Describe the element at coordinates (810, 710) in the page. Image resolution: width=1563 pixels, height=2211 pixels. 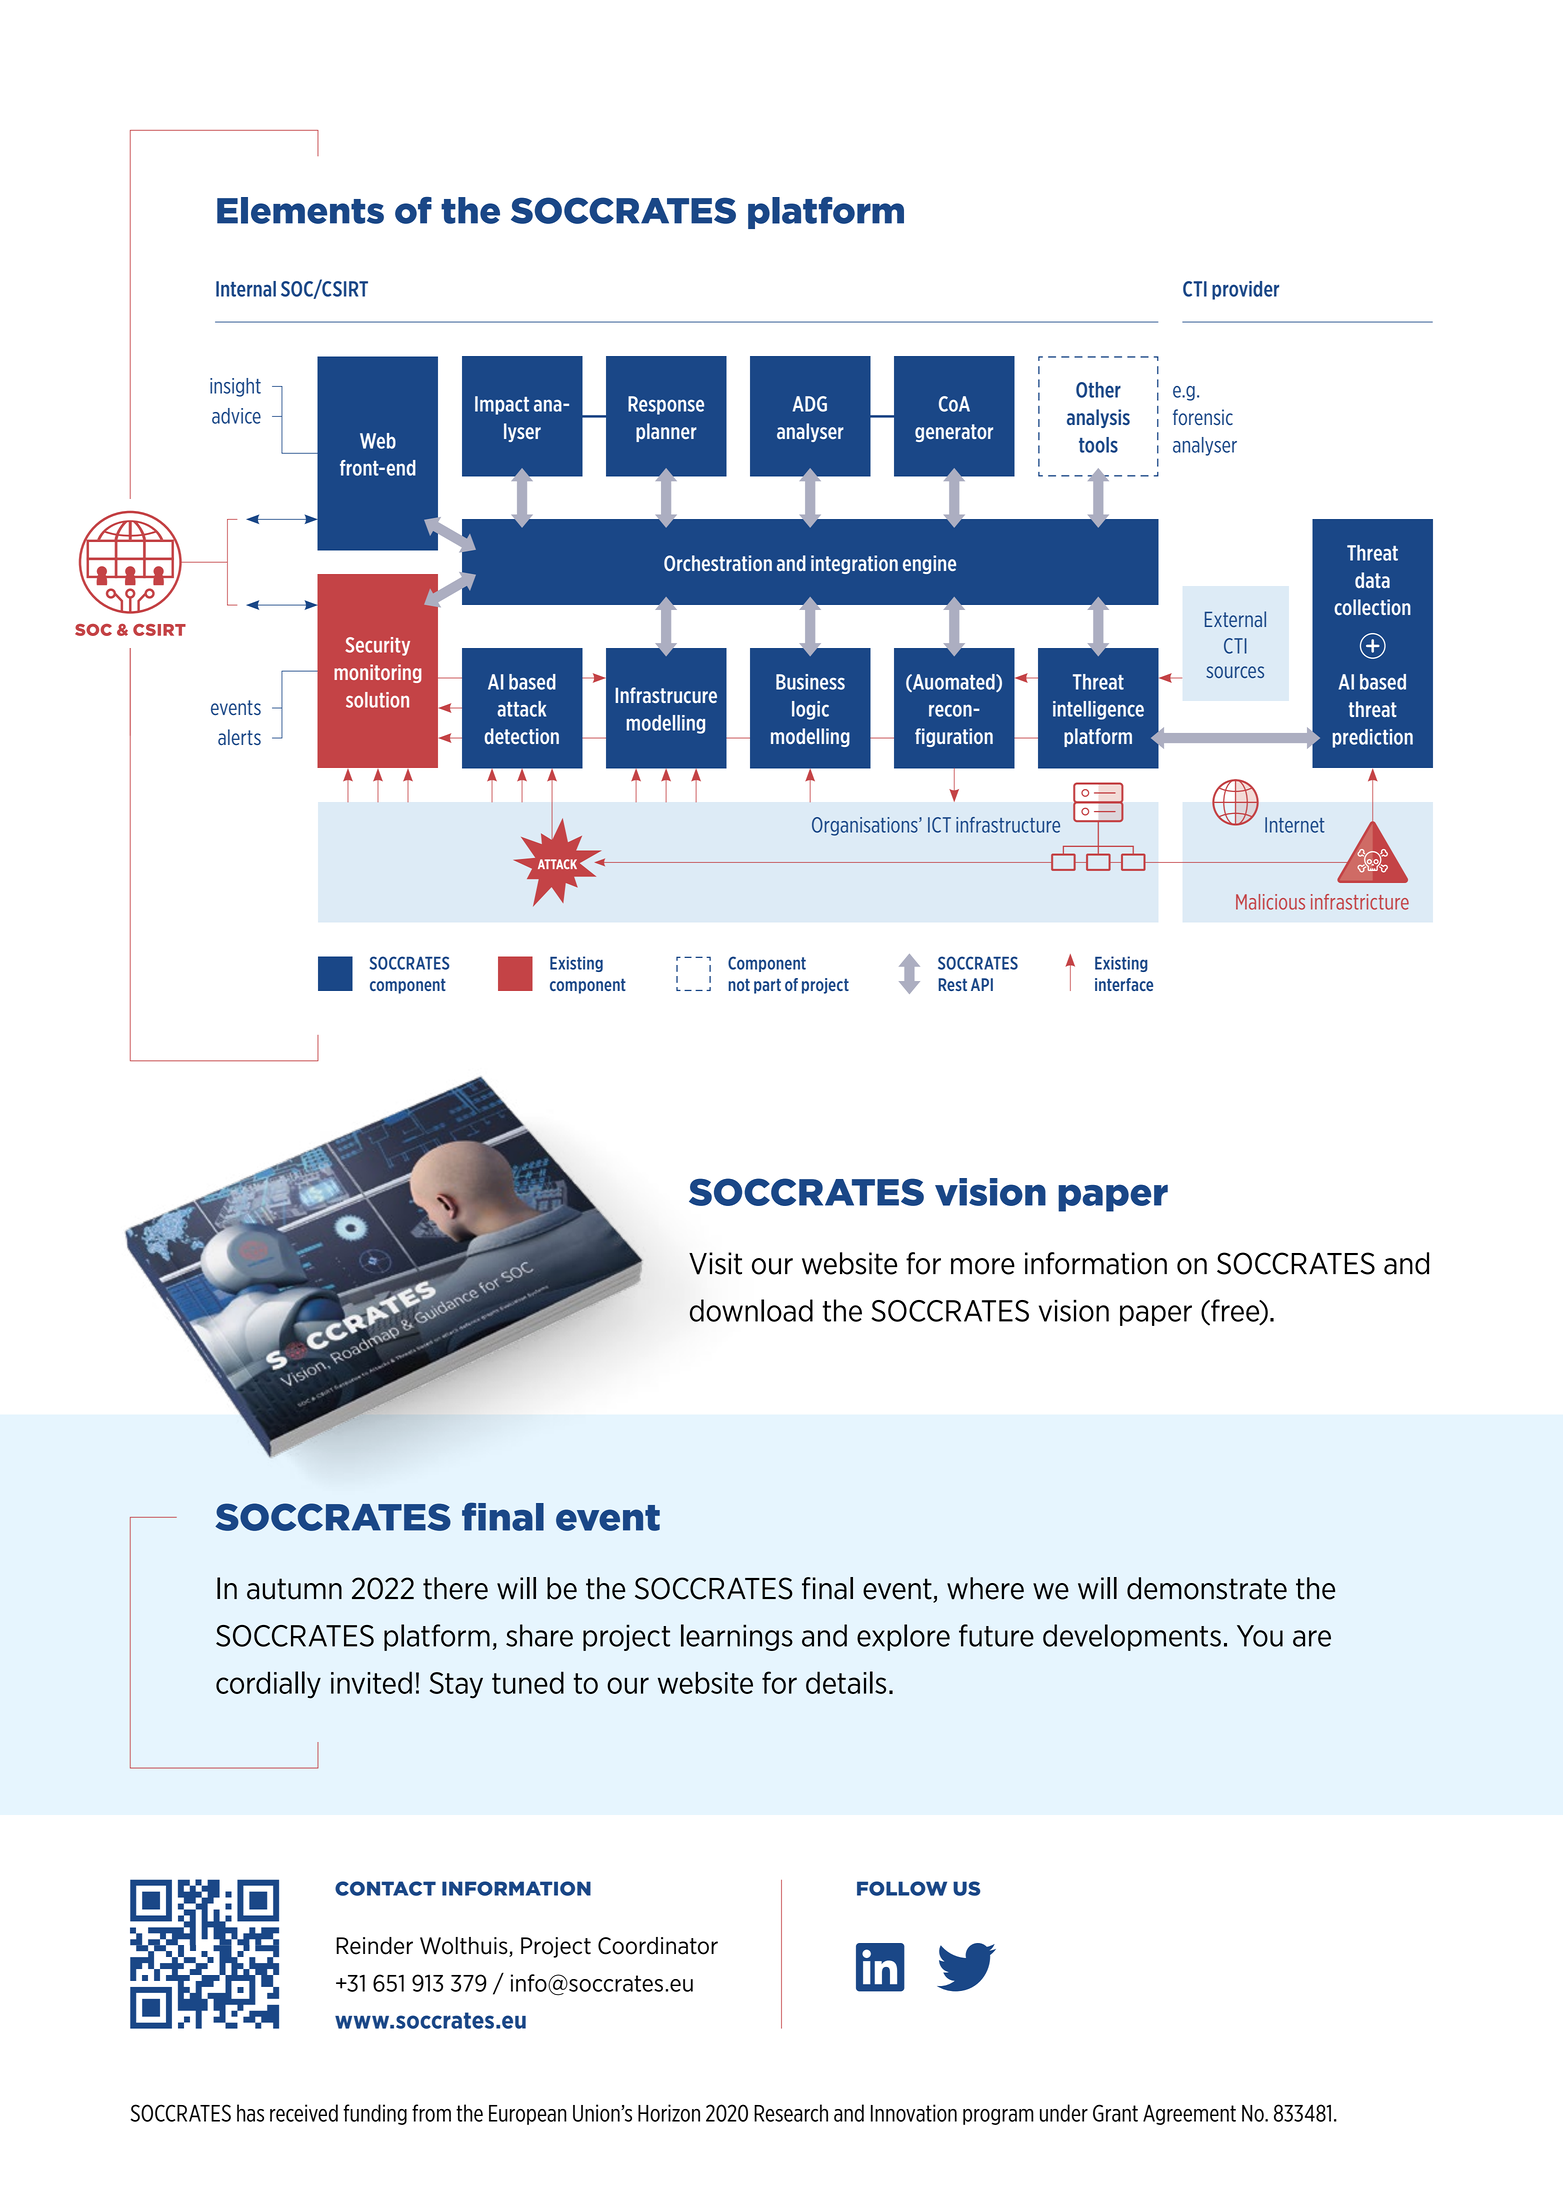
I see `logic` at that location.
